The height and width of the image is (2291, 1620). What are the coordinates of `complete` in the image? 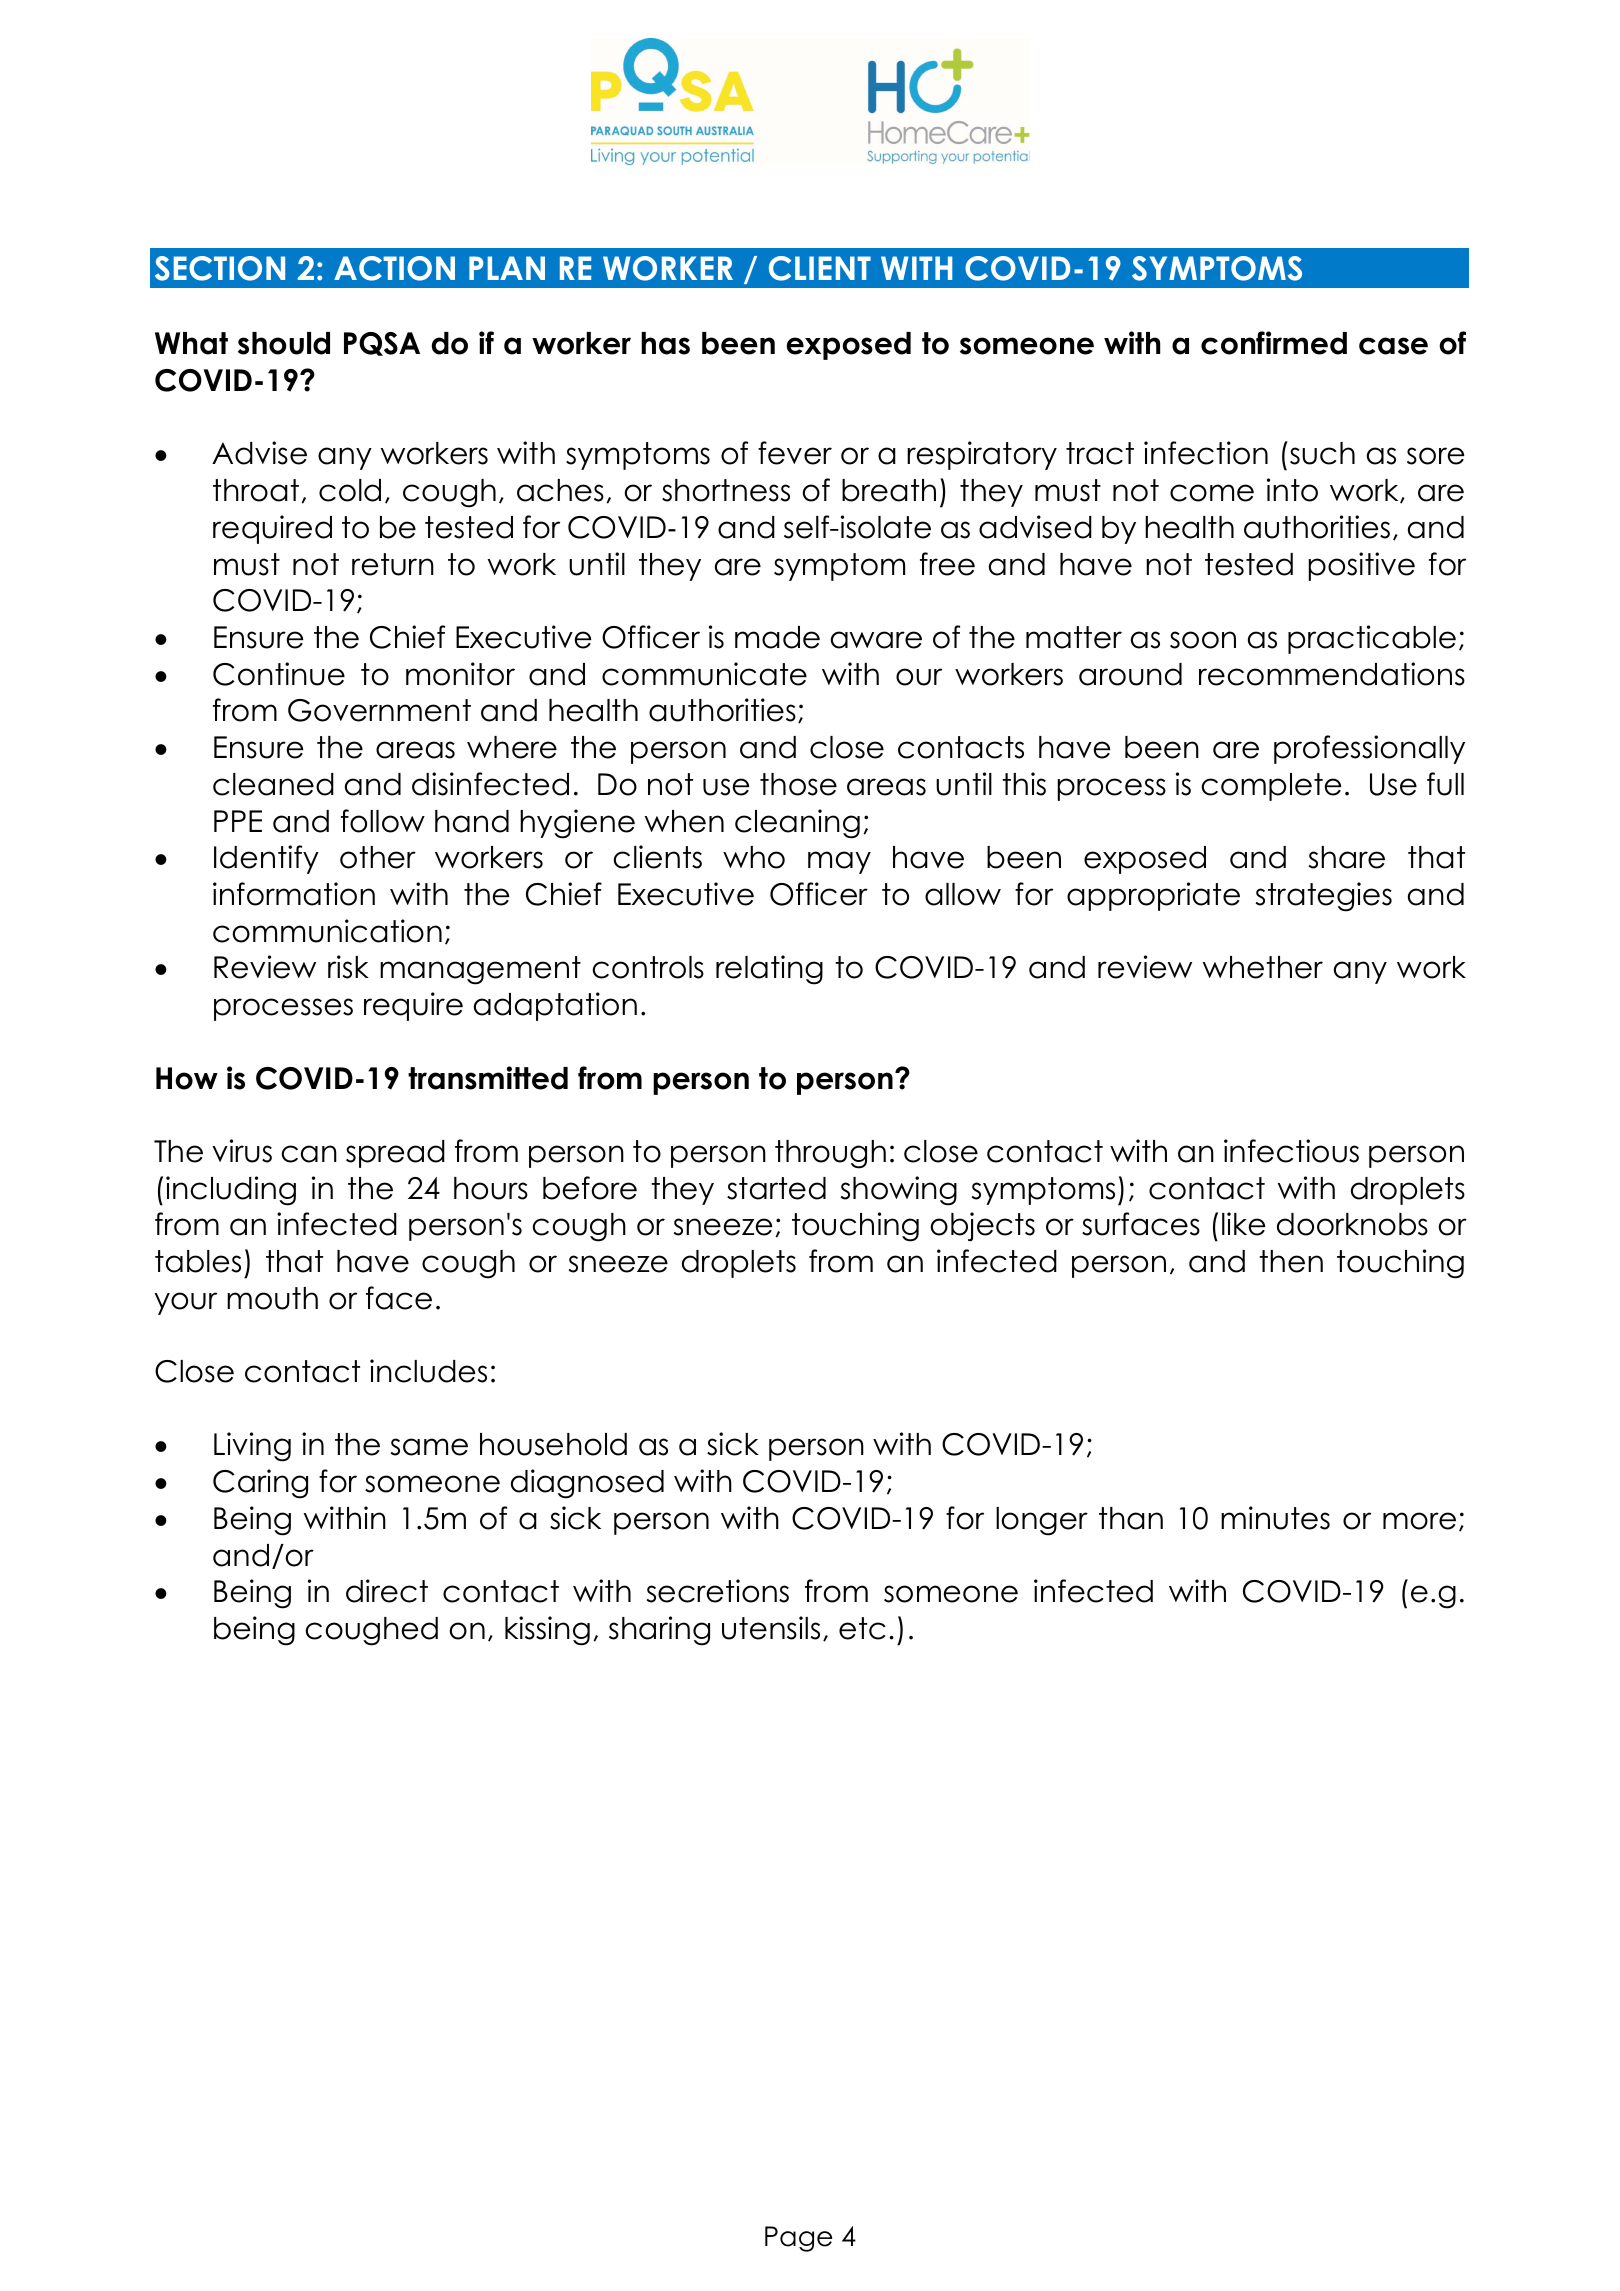 It's located at (1271, 787).
